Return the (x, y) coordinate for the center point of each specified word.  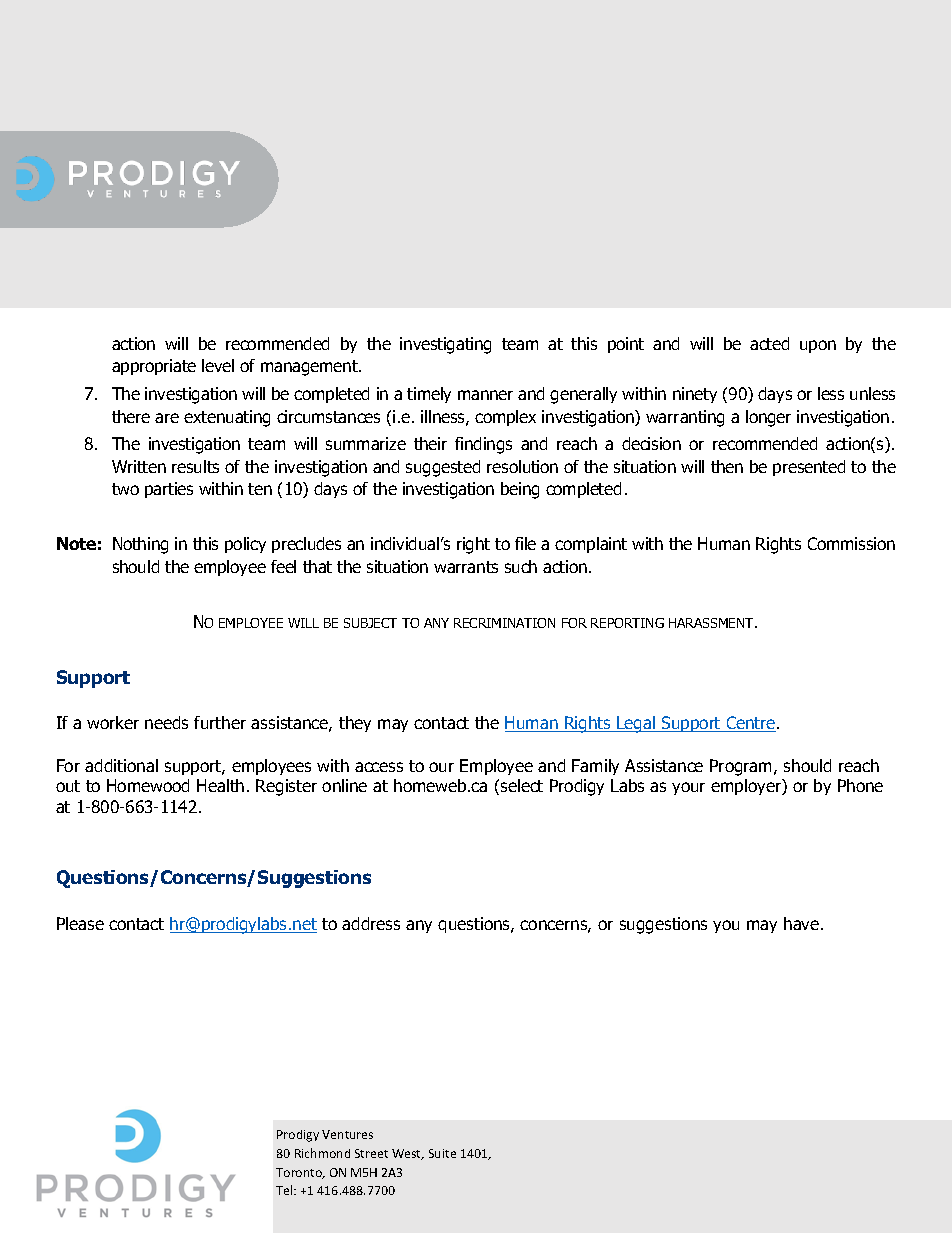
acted (769, 343)
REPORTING (627, 623)
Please (80, 923)
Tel (285, 1190)
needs (166, 722)
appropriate (154, 367)
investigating (445, 345)
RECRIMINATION (504, 623)
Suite (442, 1153)
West (408, 1154)
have (801, 923)
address (371, 923)
